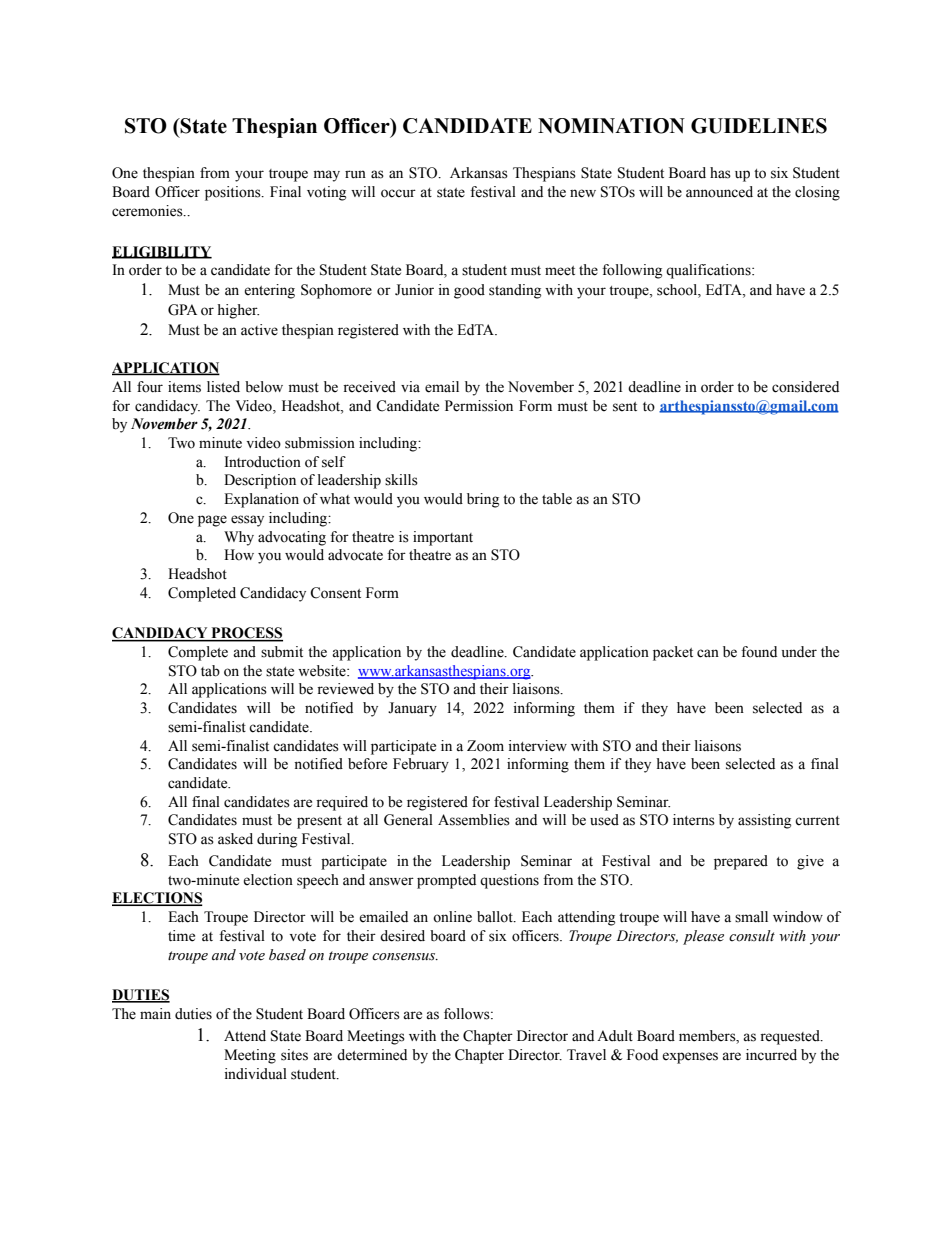 The image size is (952, 1233). I want to click on asked, so click(235, 839).
